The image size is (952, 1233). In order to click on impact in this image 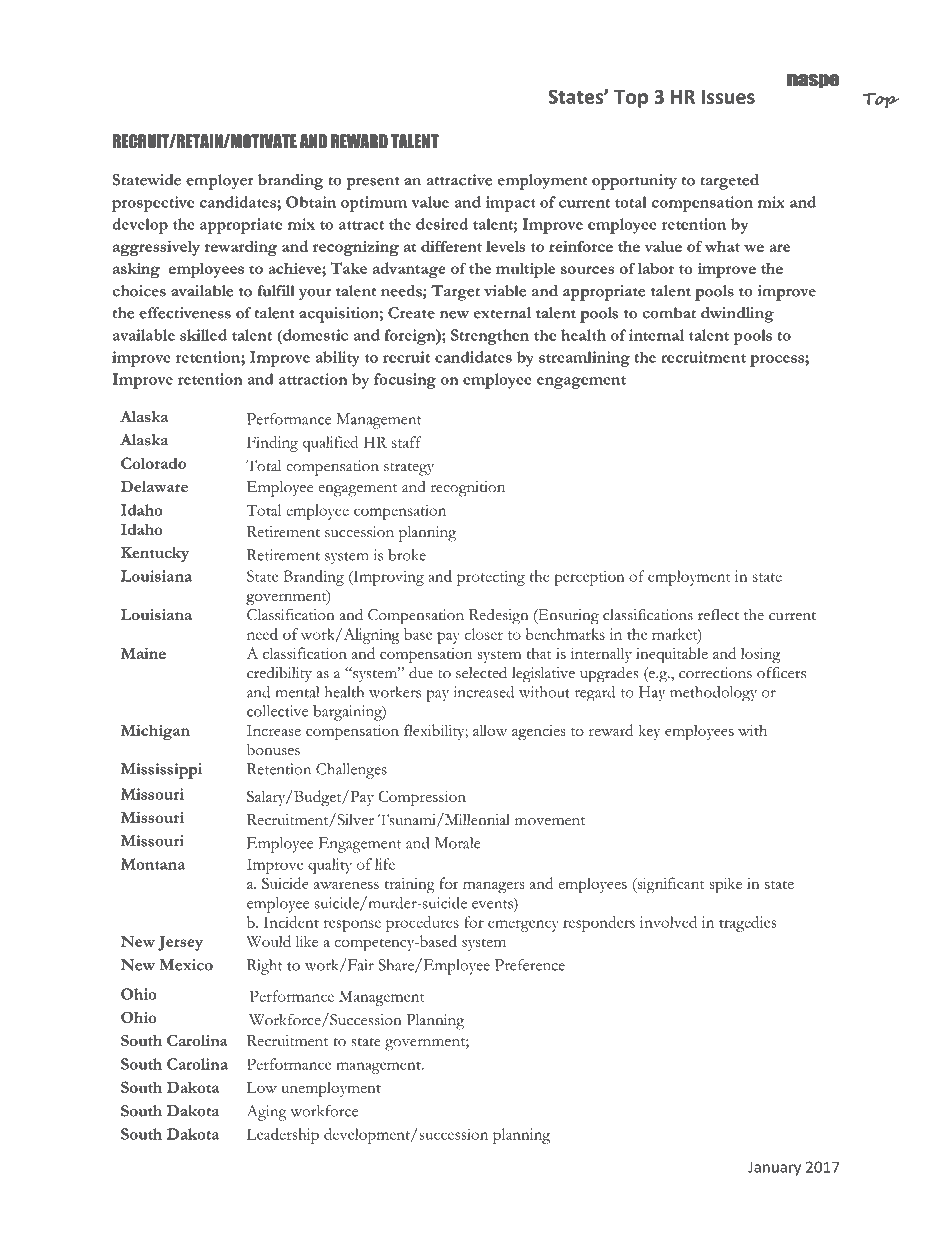, I will do `click(510, 204)`.
